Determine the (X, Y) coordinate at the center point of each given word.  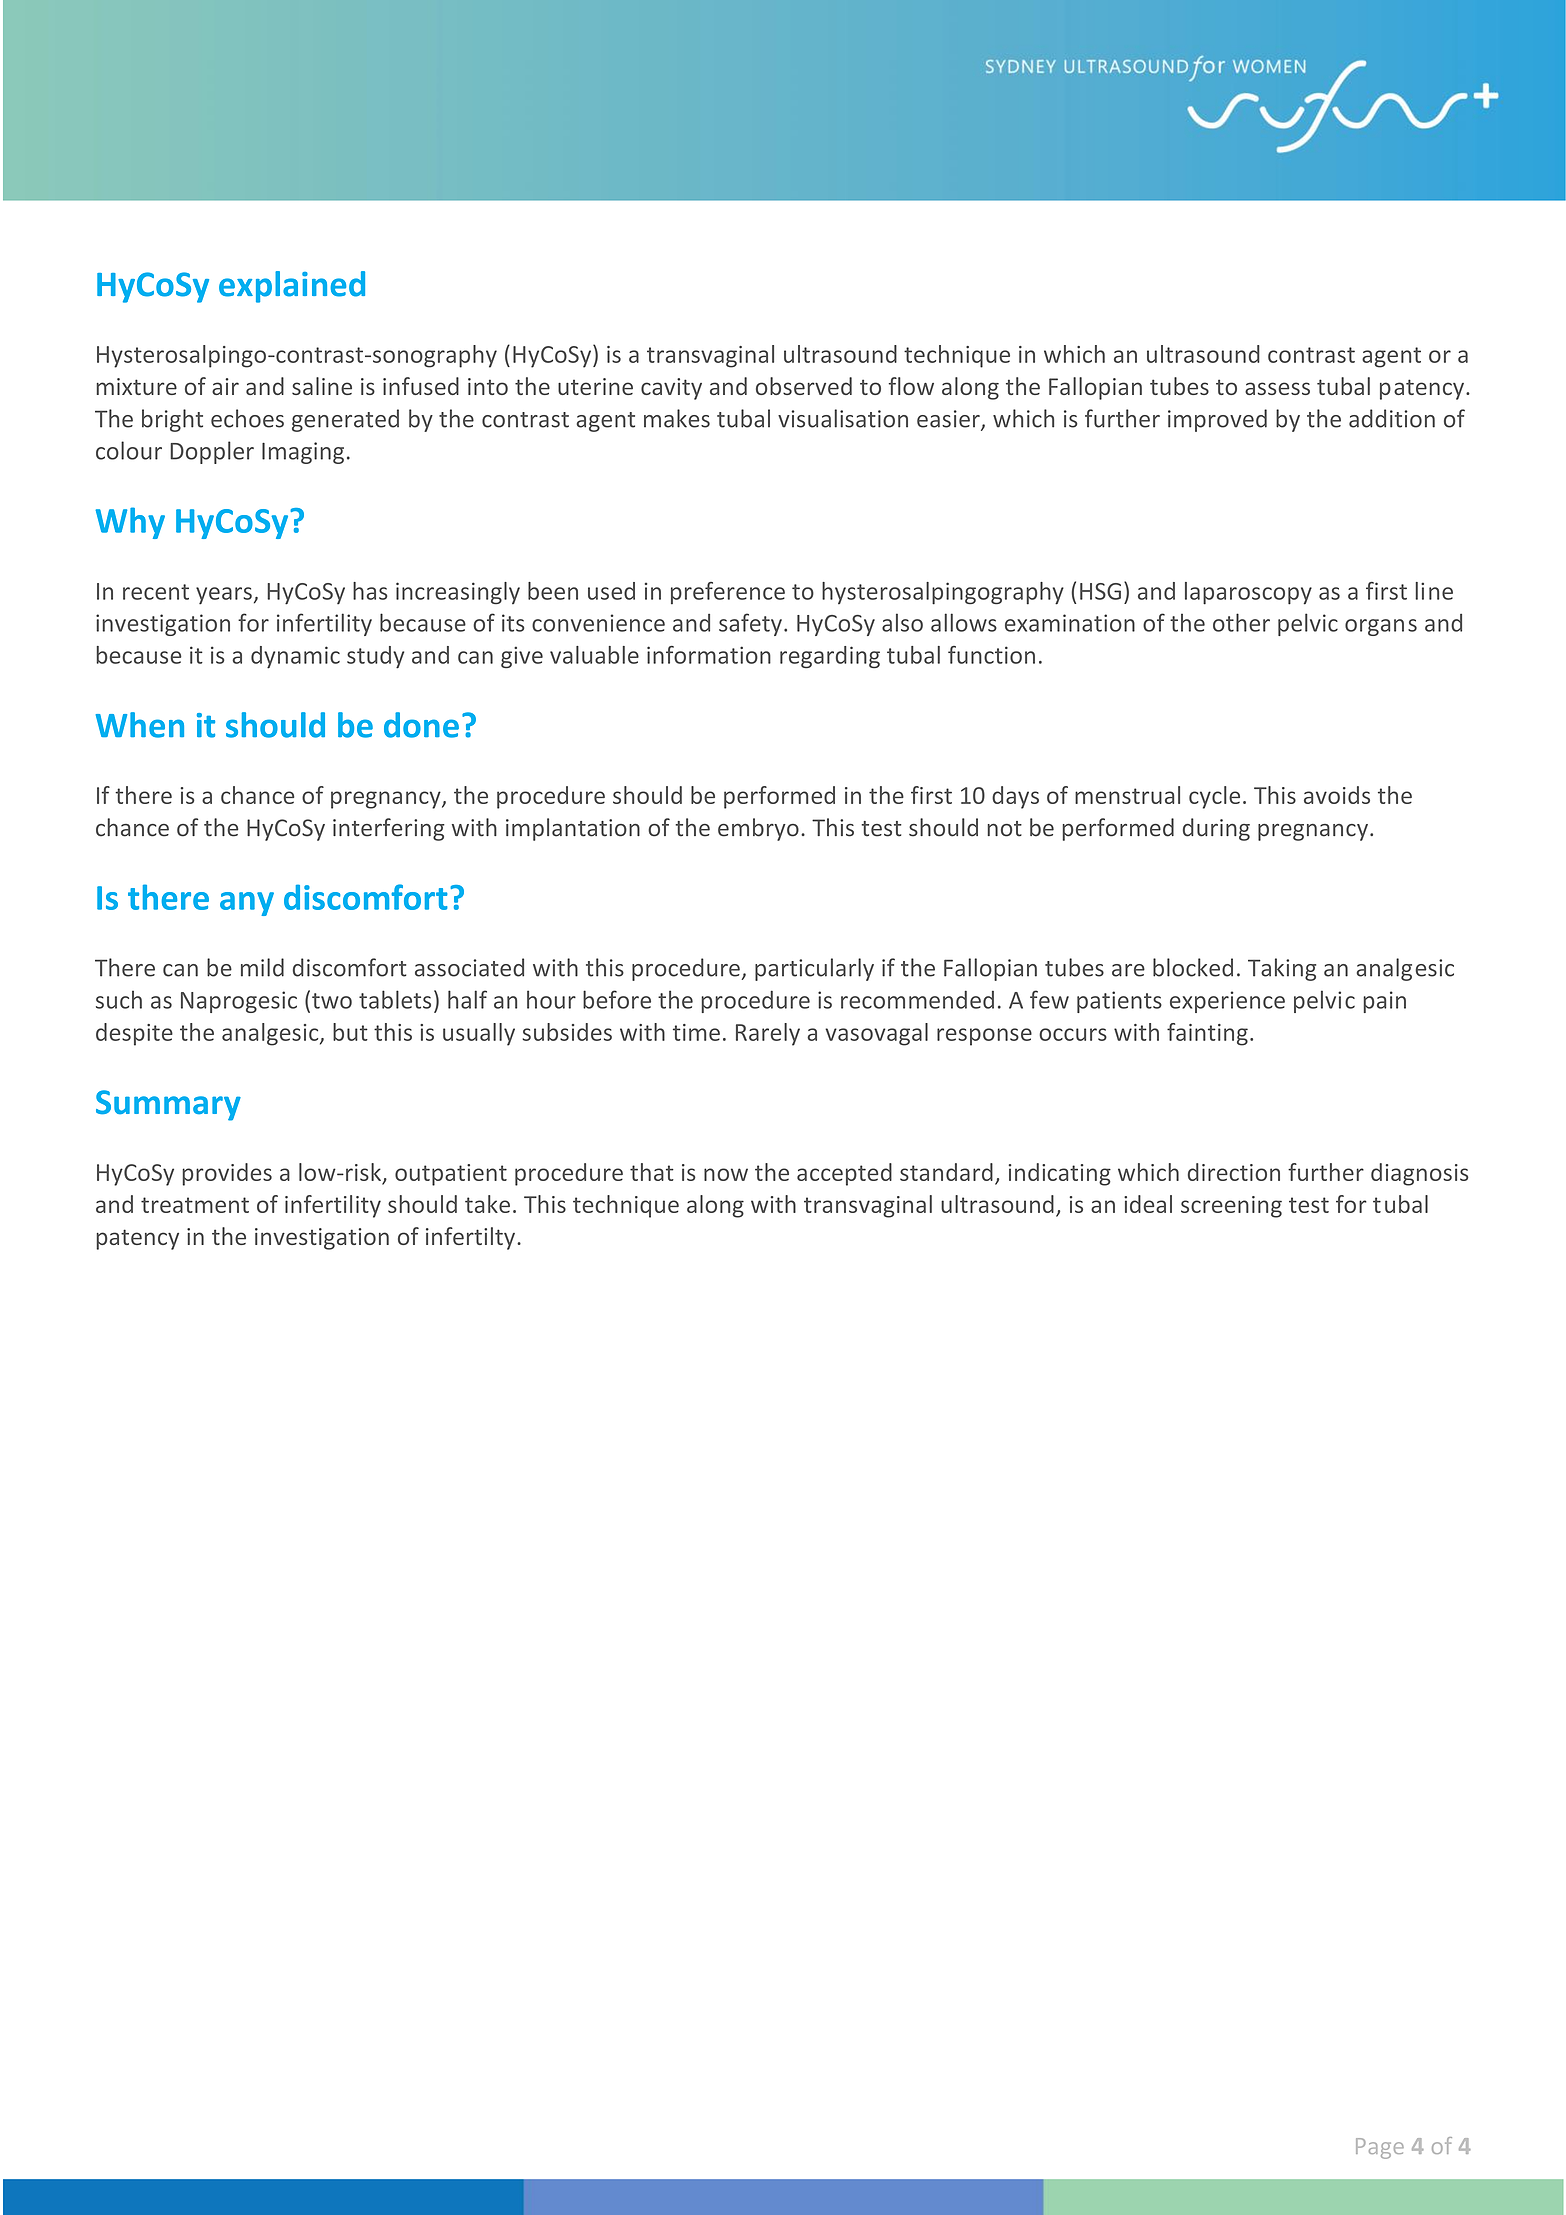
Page (1380, 2148)
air (225, 386)
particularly (814, 969)
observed (804, 386)
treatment (195, 1205)
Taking (1282, 969)
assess (1277, 388)
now (726, 1174)
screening (1231, 1207)
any (247, 904)
